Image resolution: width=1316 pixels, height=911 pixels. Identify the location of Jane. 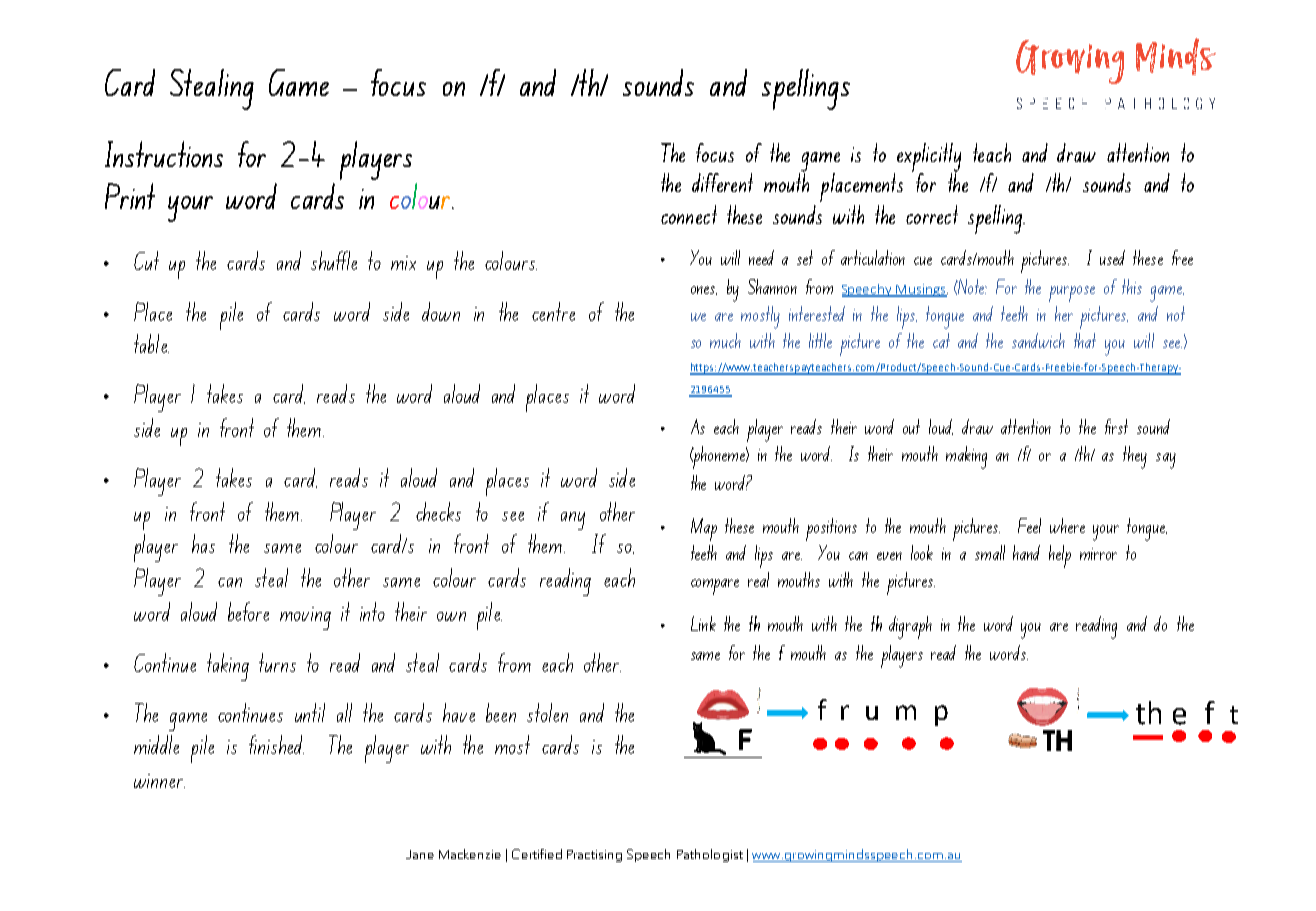
(420, 854).
